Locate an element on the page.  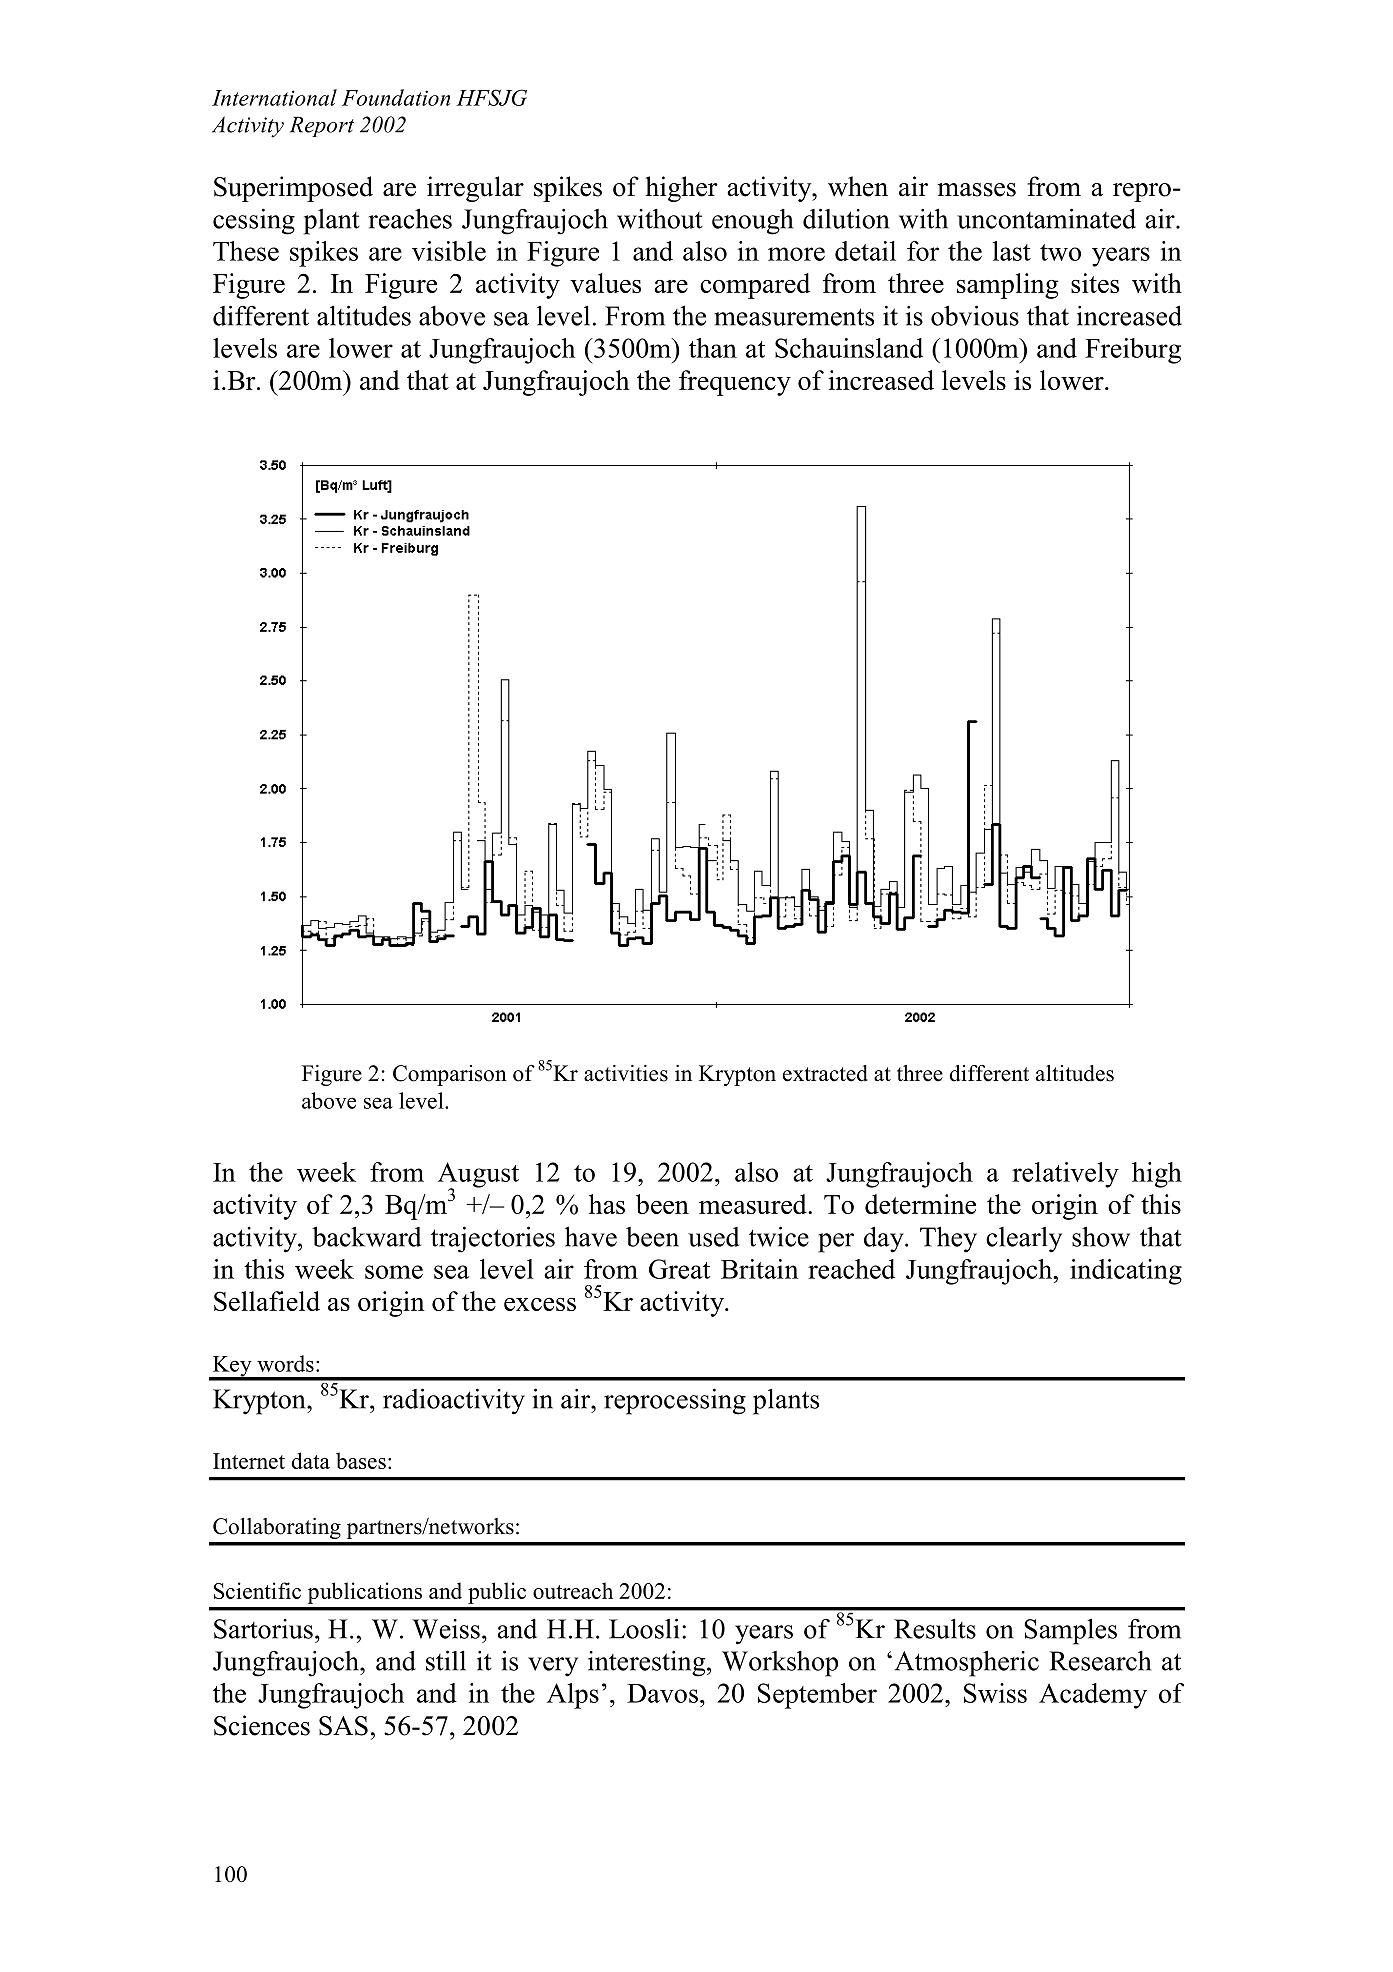
masses is located at coordinates (976, 190).
